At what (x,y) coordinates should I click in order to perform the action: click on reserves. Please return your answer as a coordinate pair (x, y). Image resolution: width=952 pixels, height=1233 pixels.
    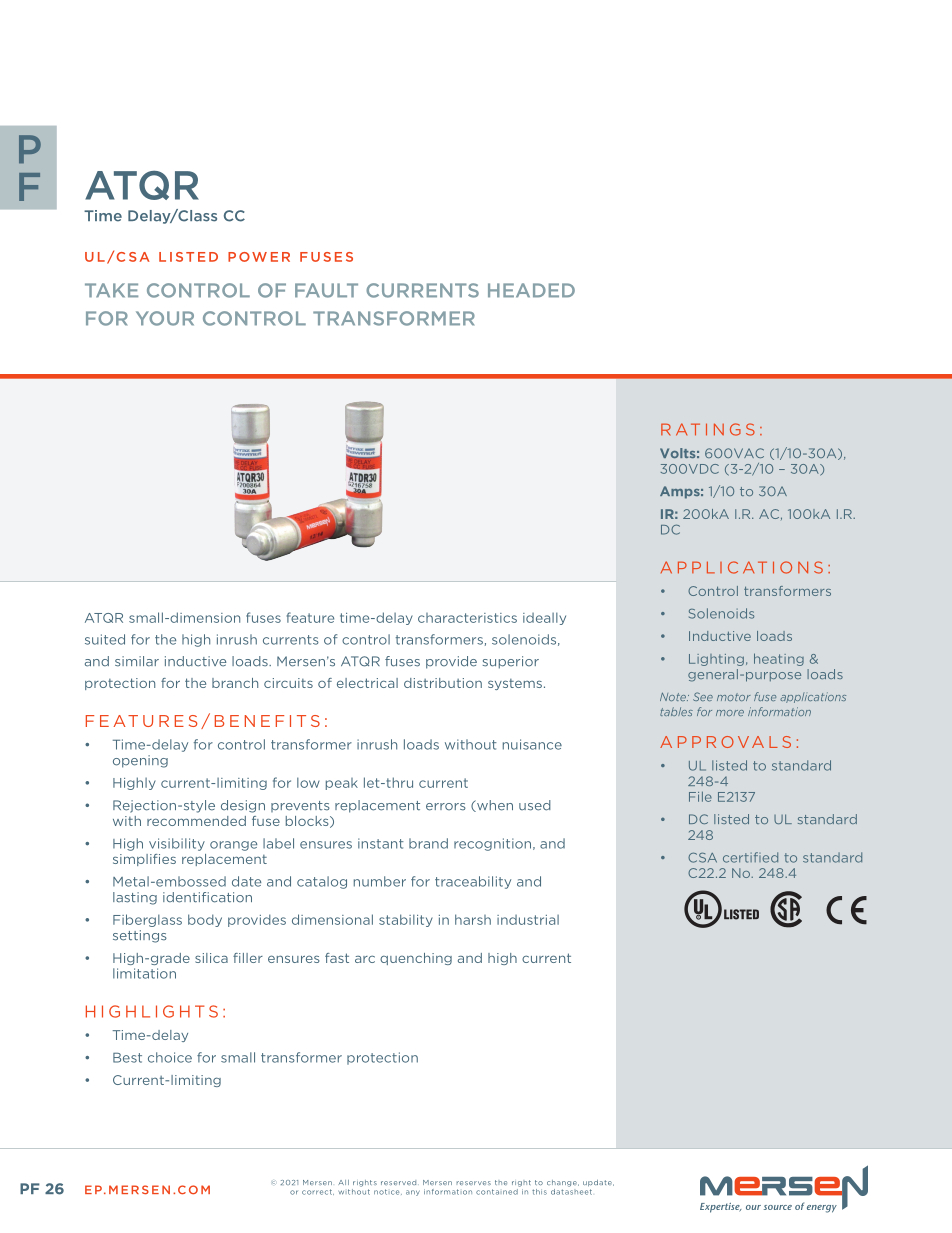
    Looking at the image, I should click on (473, 1183).
